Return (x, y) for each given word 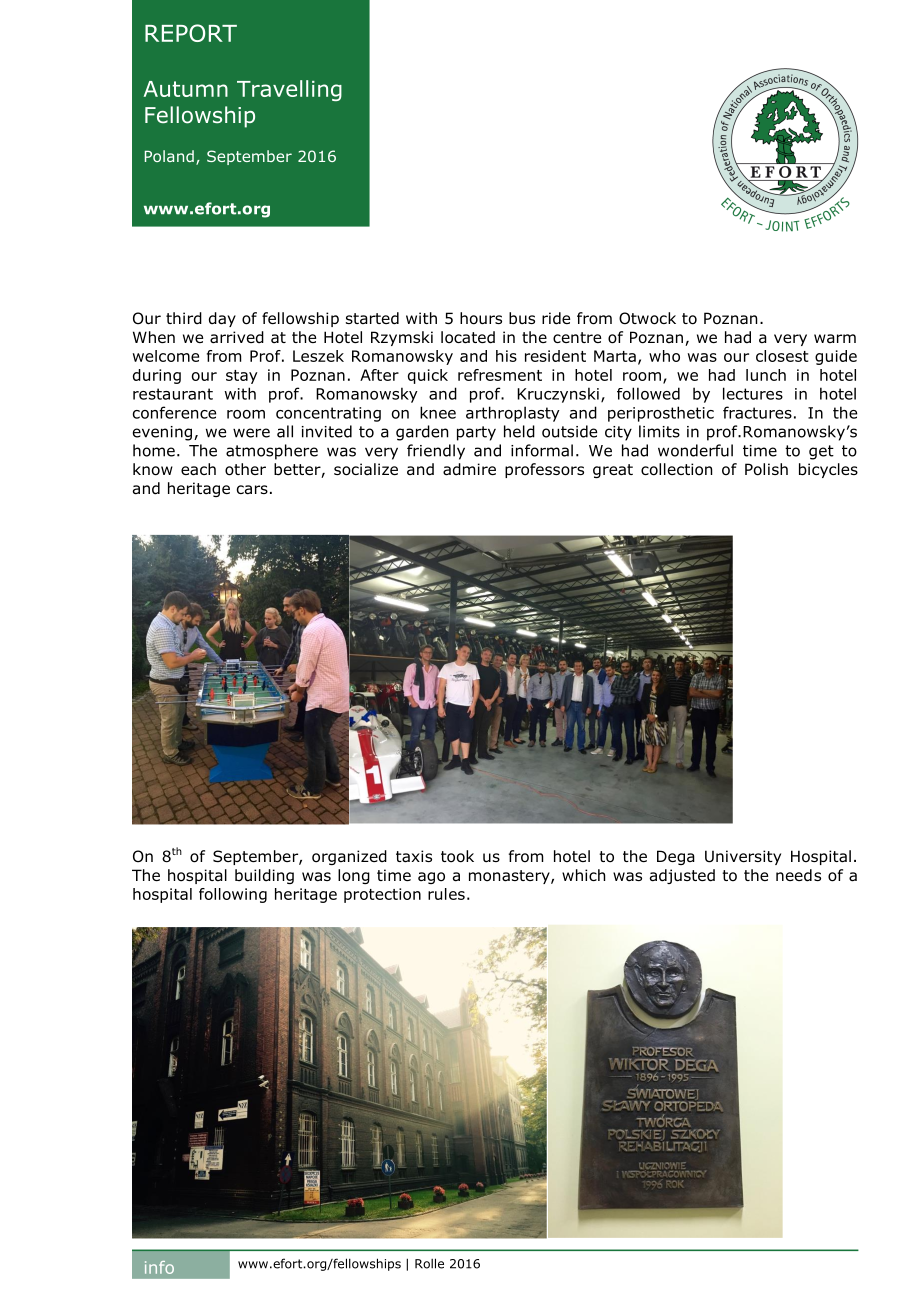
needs (798, 875)
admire (469, 469)
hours (481, 318)
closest (782, 356)
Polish (766, 469)
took (457, 856)
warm (835, 338)
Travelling (289, 90)
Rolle (429, 1263)
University (743, 857)
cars (252, 490)
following (233, 895)
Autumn (186, 89)
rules (446, 894)
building (264, 876)
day (222, 319)
